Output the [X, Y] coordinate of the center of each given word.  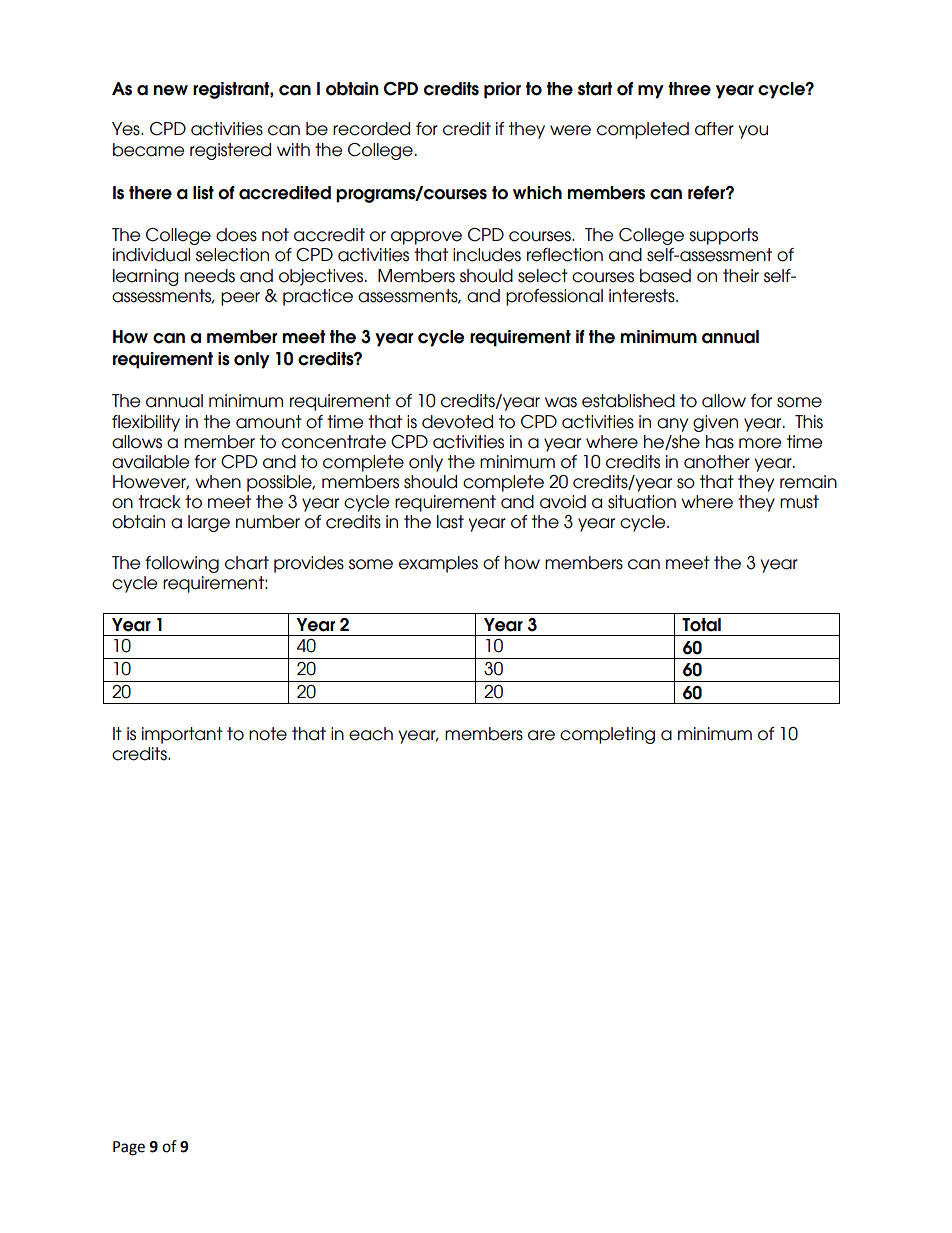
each [371, 734]
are [541, 735]
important [182, 735]
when [218, 482]
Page [129, 1148]
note [268, 734]
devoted [457, 422]
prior [502, 90]
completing [607, 735]
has [720, 442]
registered [230, 151]
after [714, 129]
